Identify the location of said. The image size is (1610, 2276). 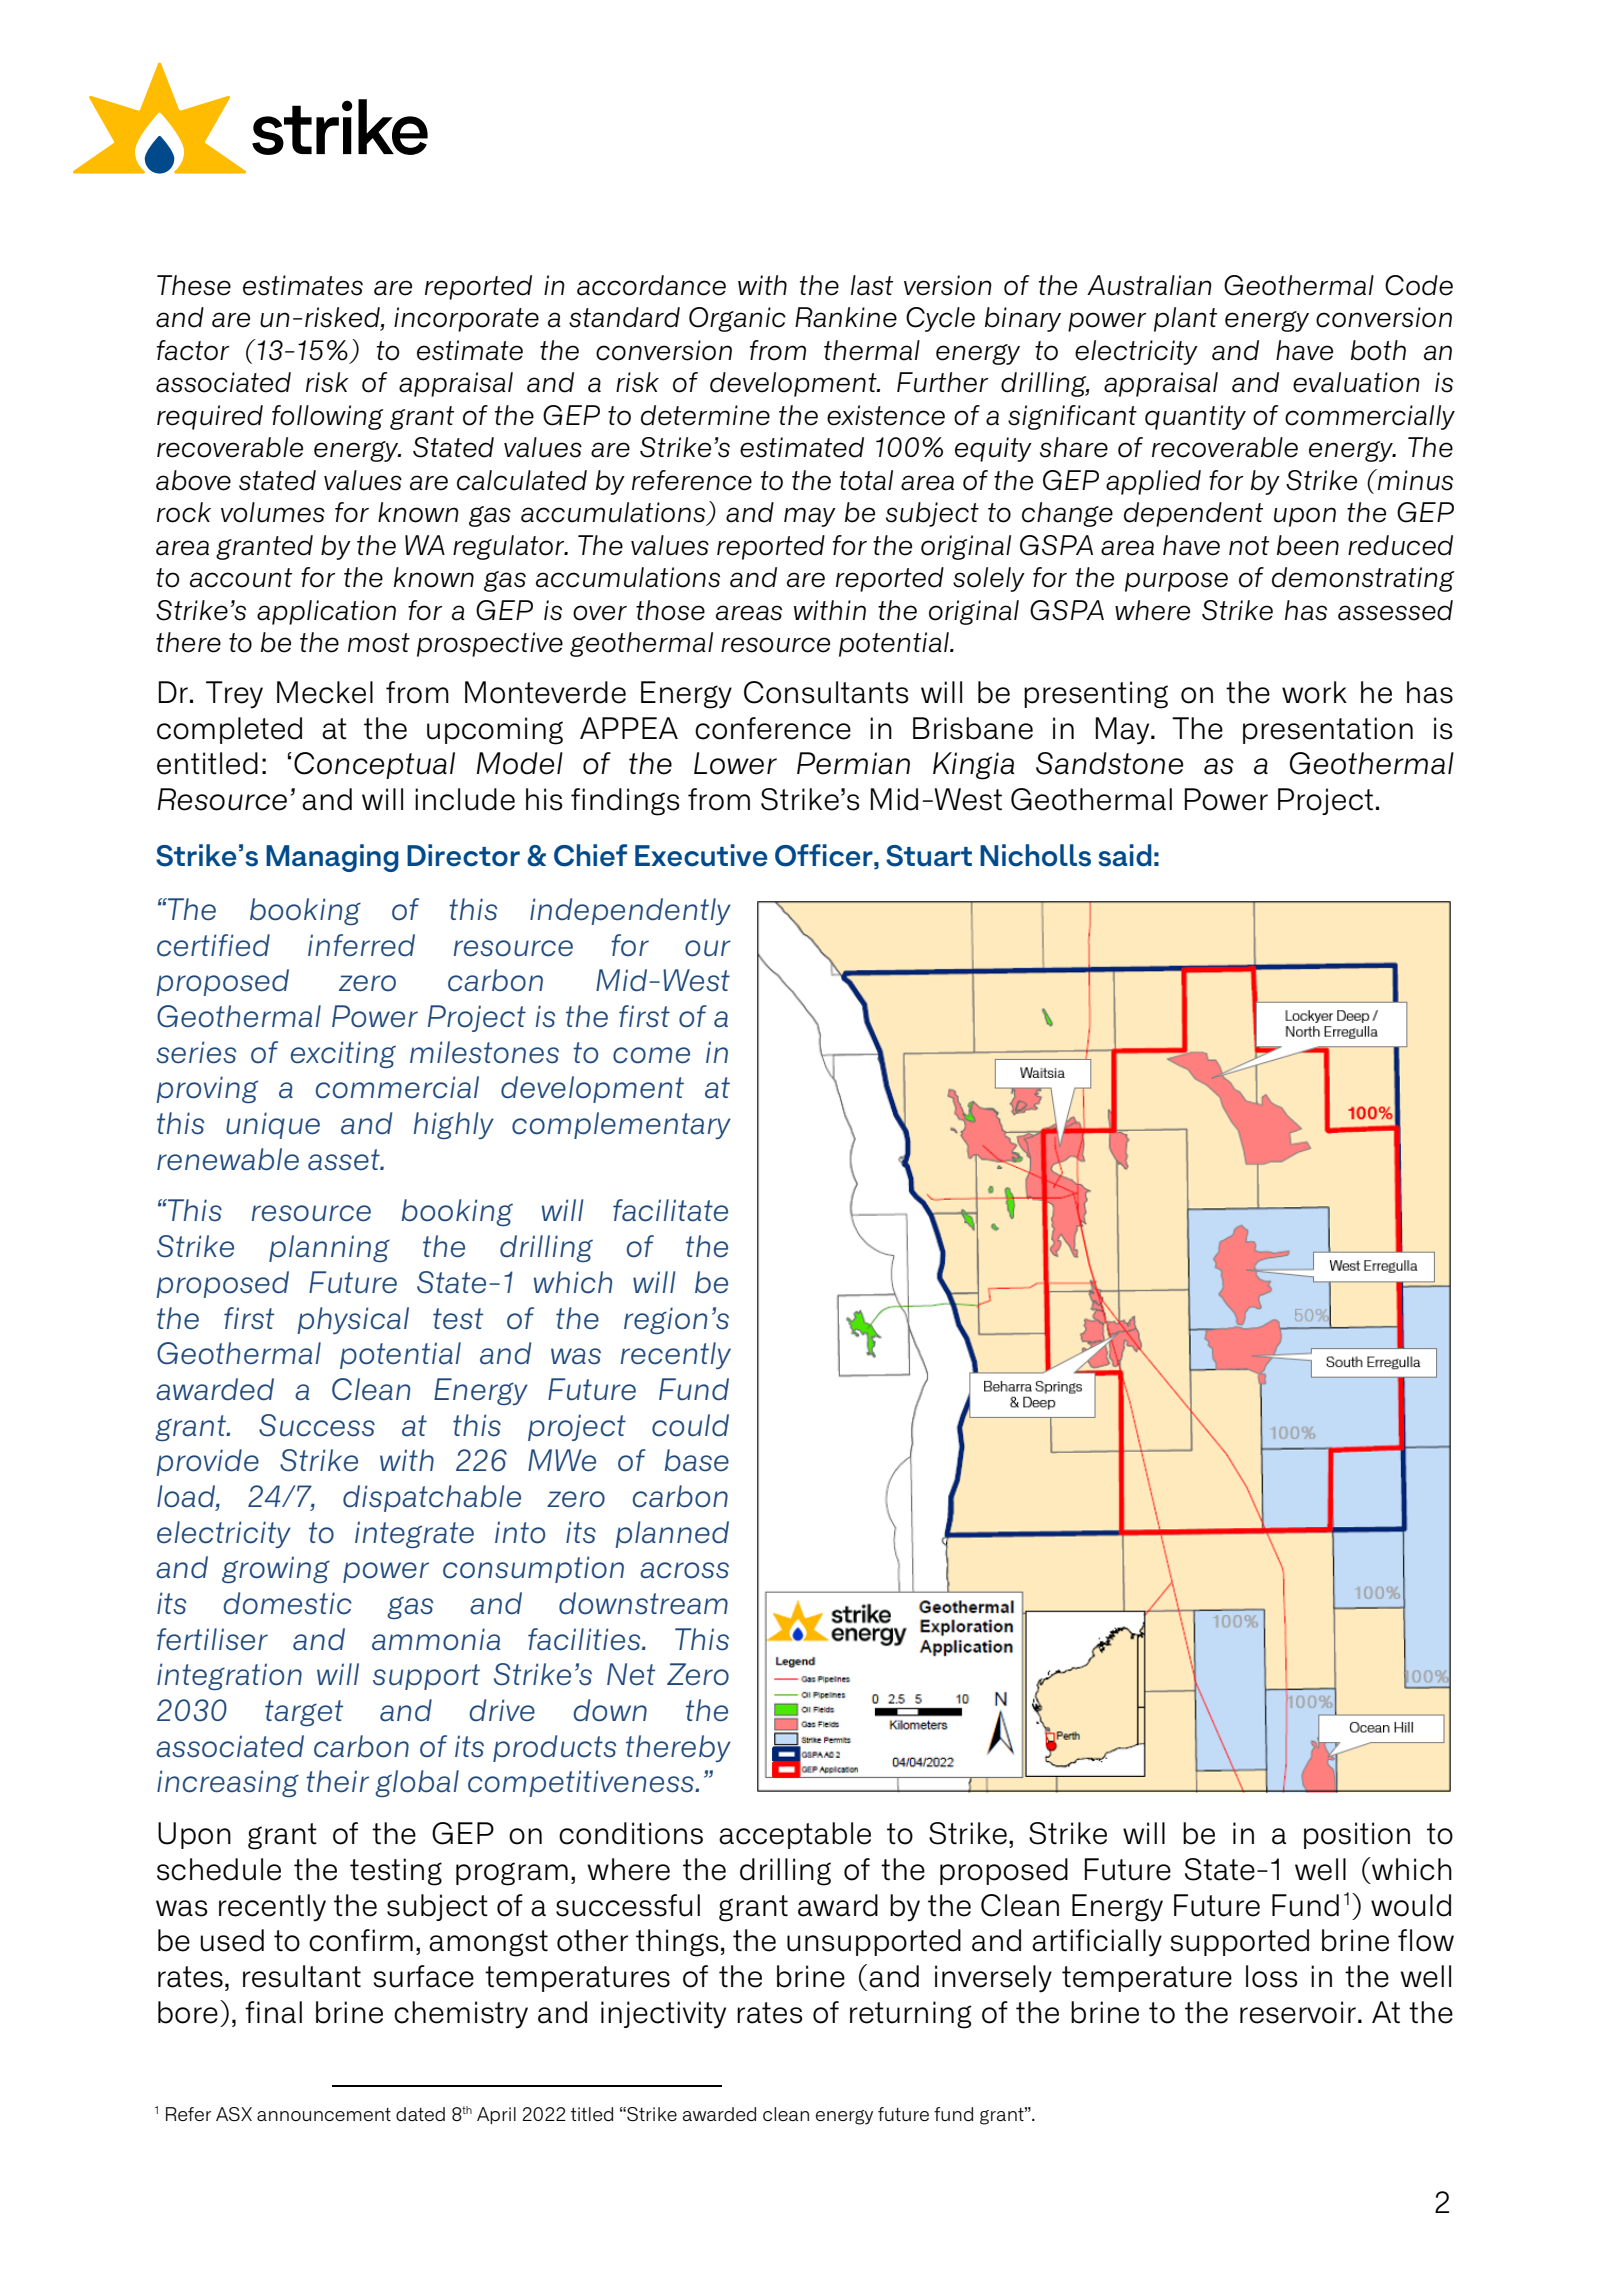
(1125, 855).
